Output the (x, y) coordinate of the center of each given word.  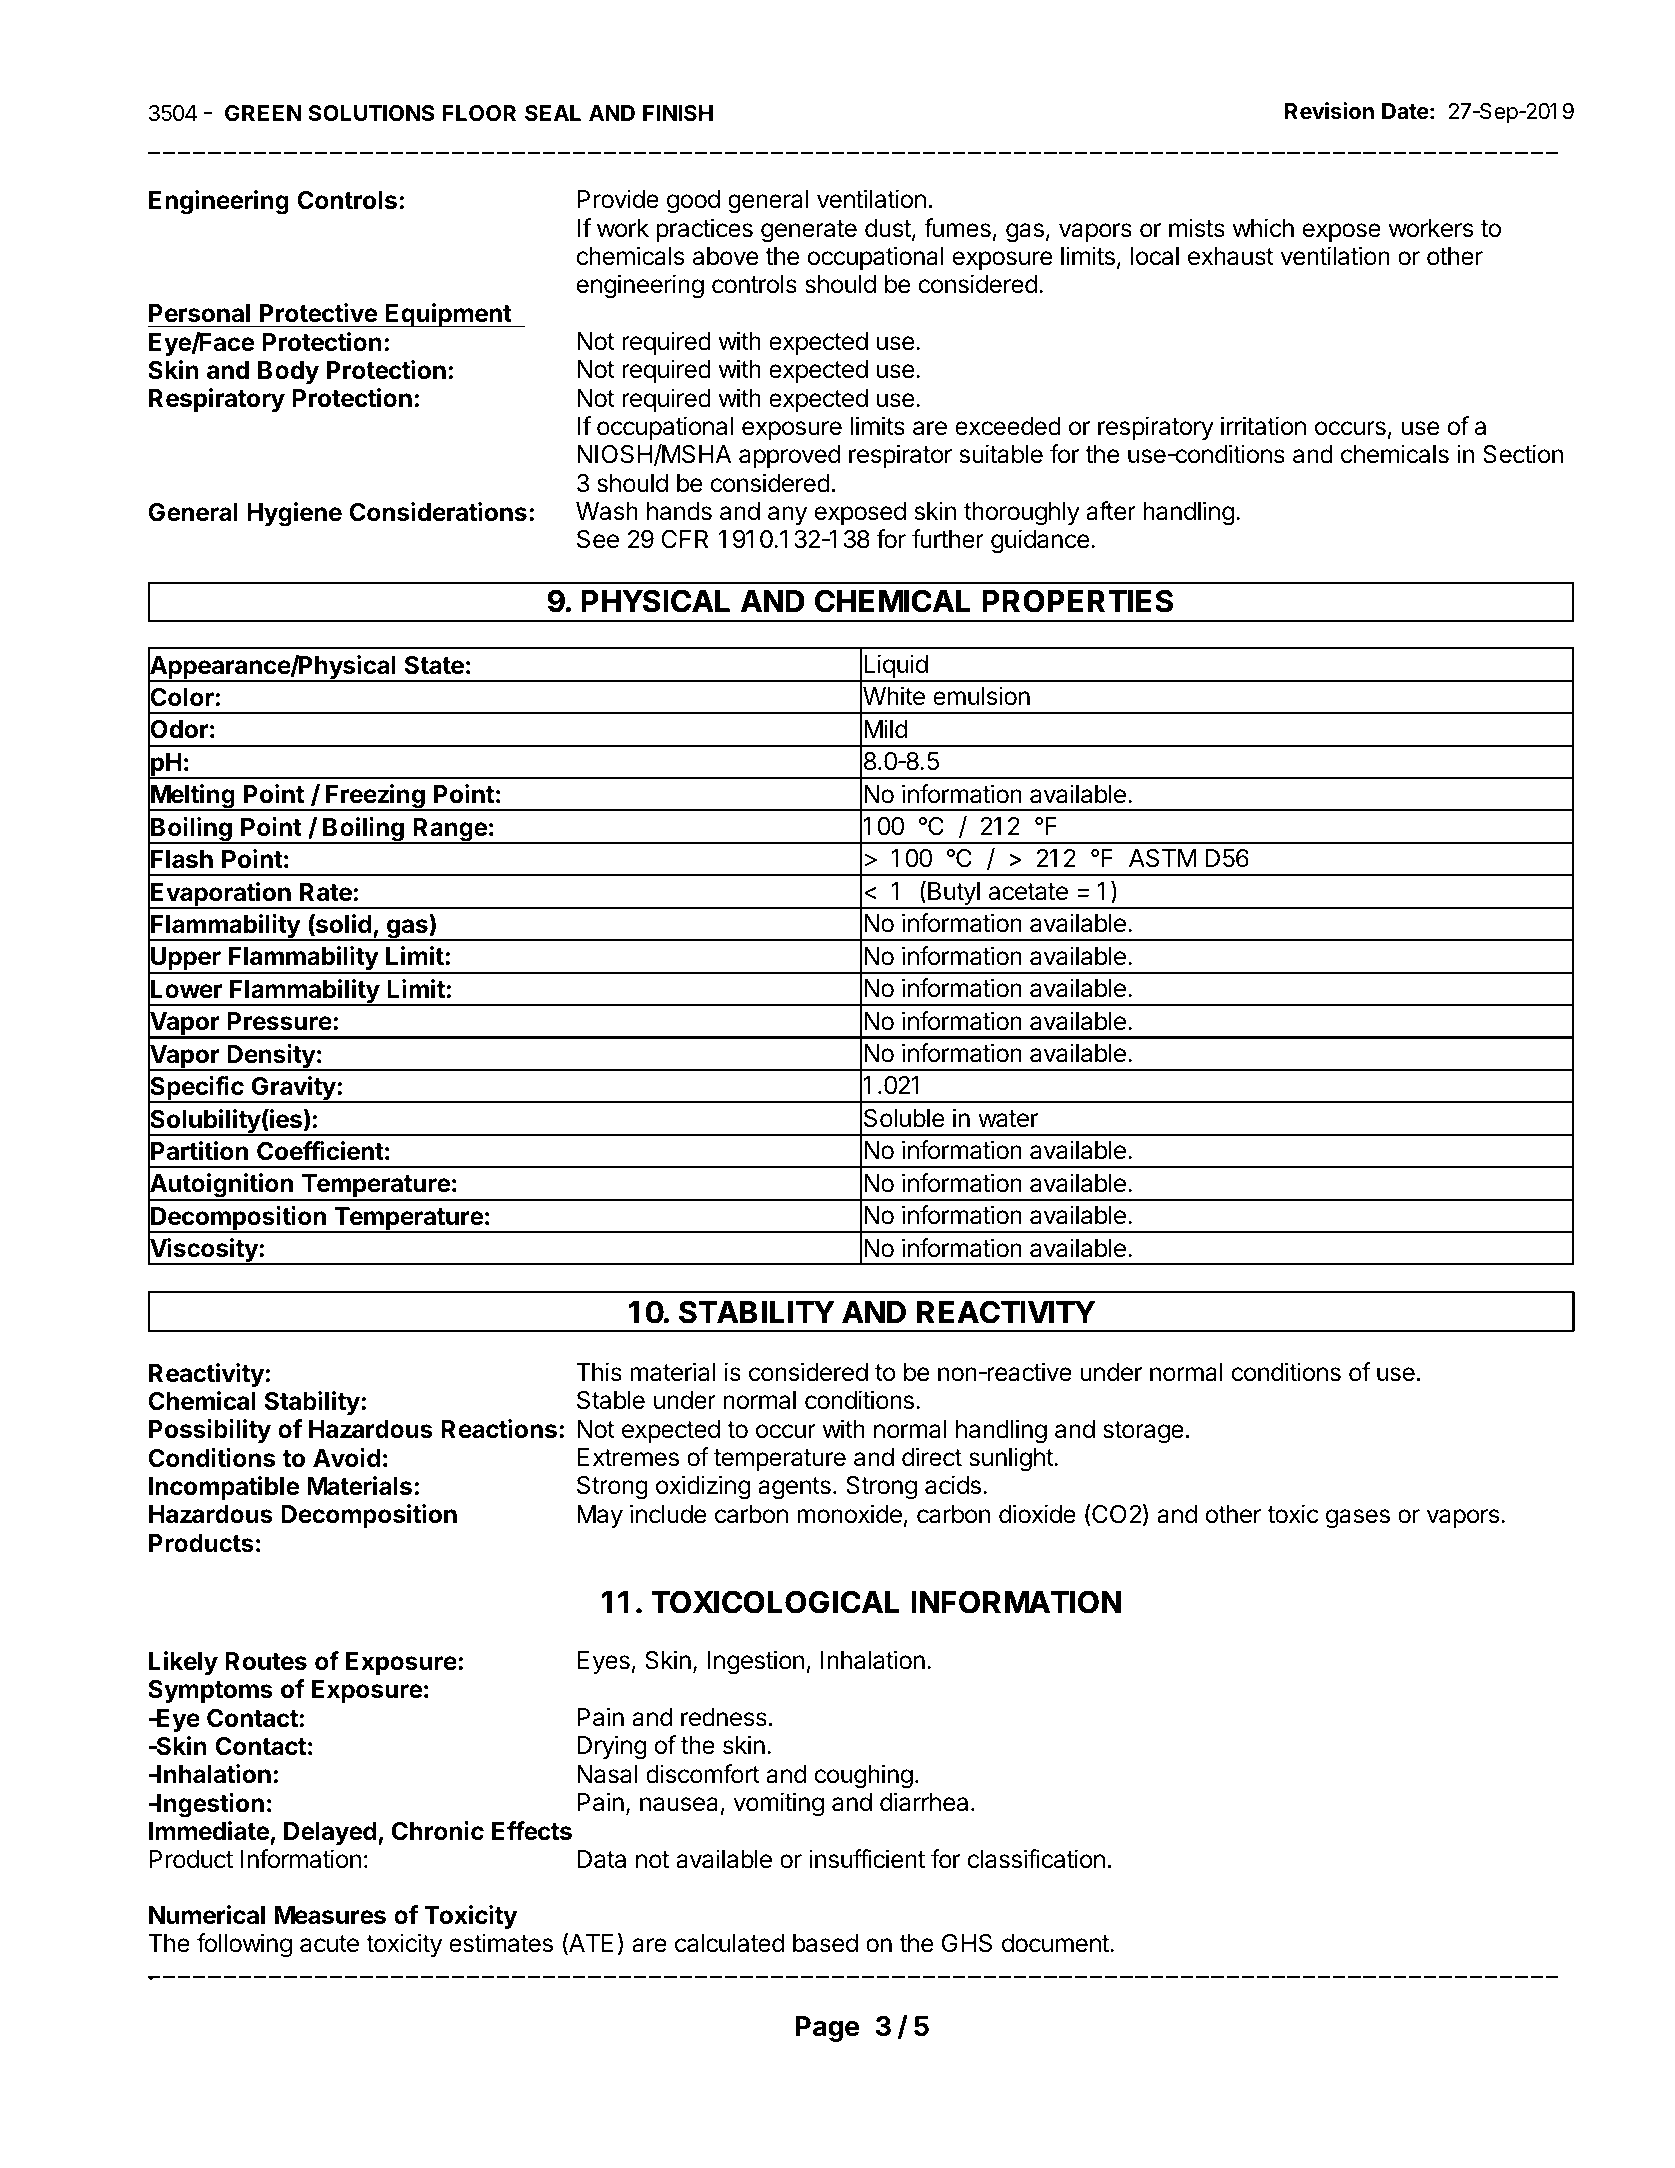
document (1056, 1943)
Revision (1329, 111)
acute (329, 1944)
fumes (957, 228)
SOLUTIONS (371, 113)
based (825, 1943)
